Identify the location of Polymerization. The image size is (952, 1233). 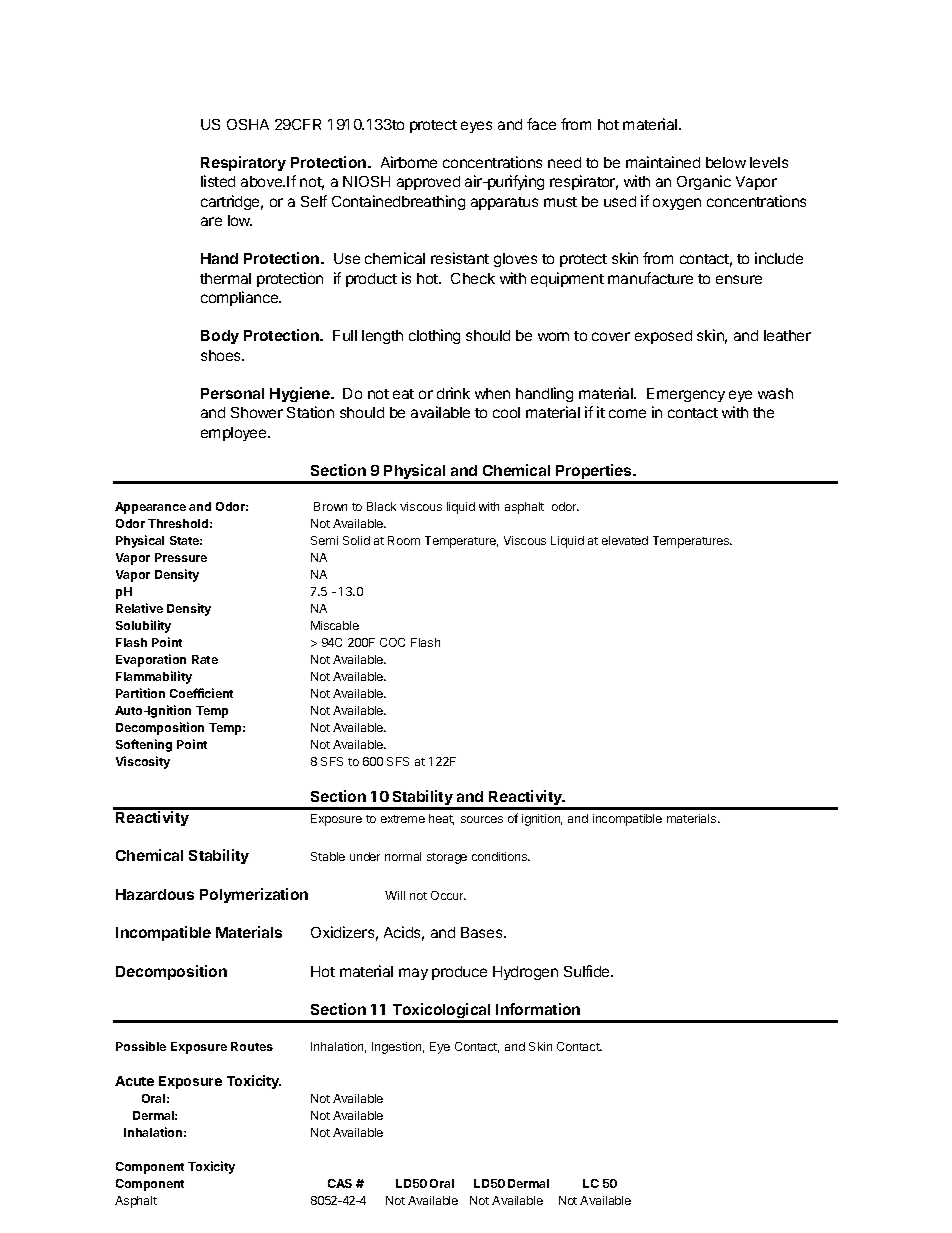
(254, 895).
